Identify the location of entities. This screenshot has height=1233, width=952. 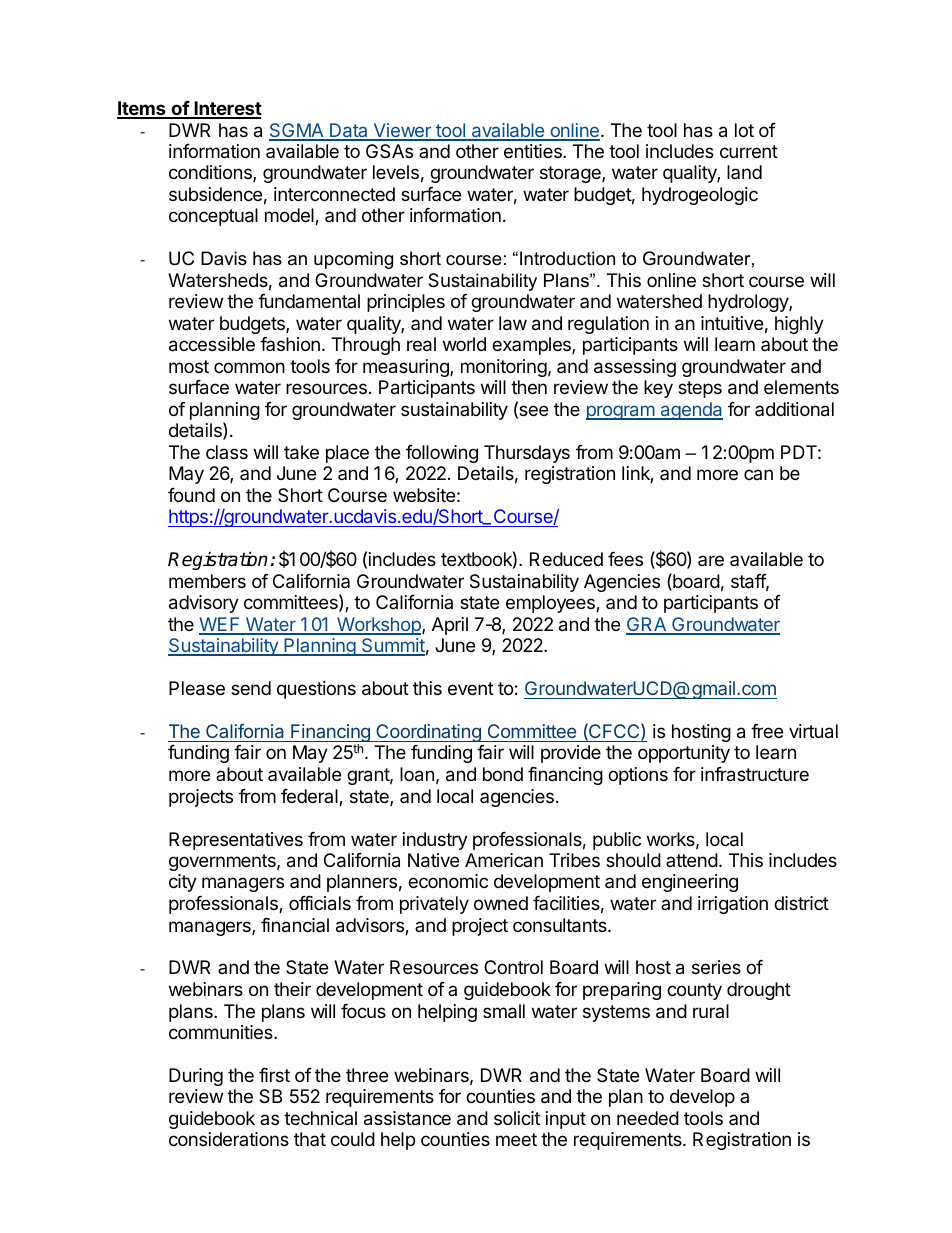
(534, 151).
